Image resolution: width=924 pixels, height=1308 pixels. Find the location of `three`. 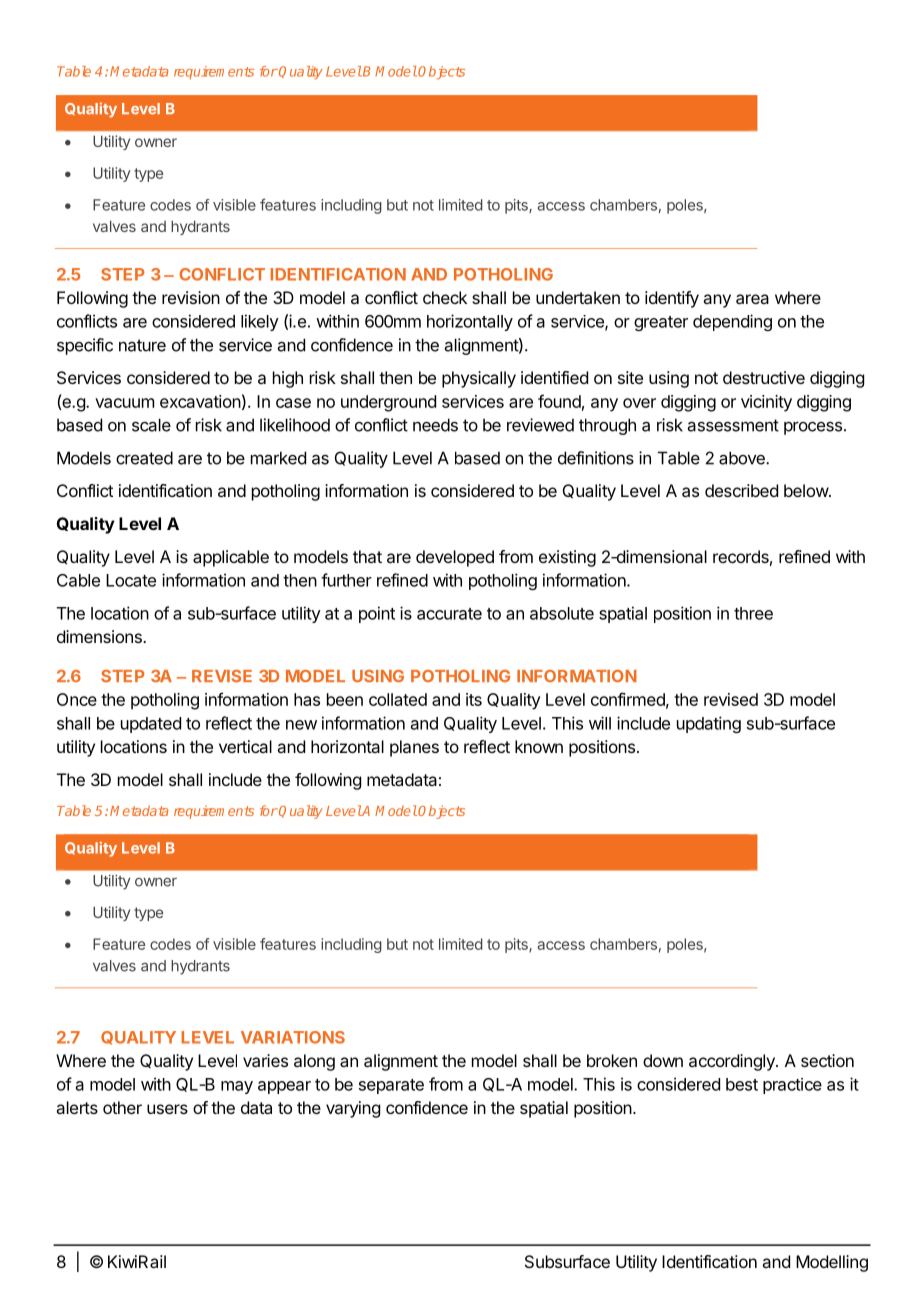

three is located at coordinates (753, 613).
